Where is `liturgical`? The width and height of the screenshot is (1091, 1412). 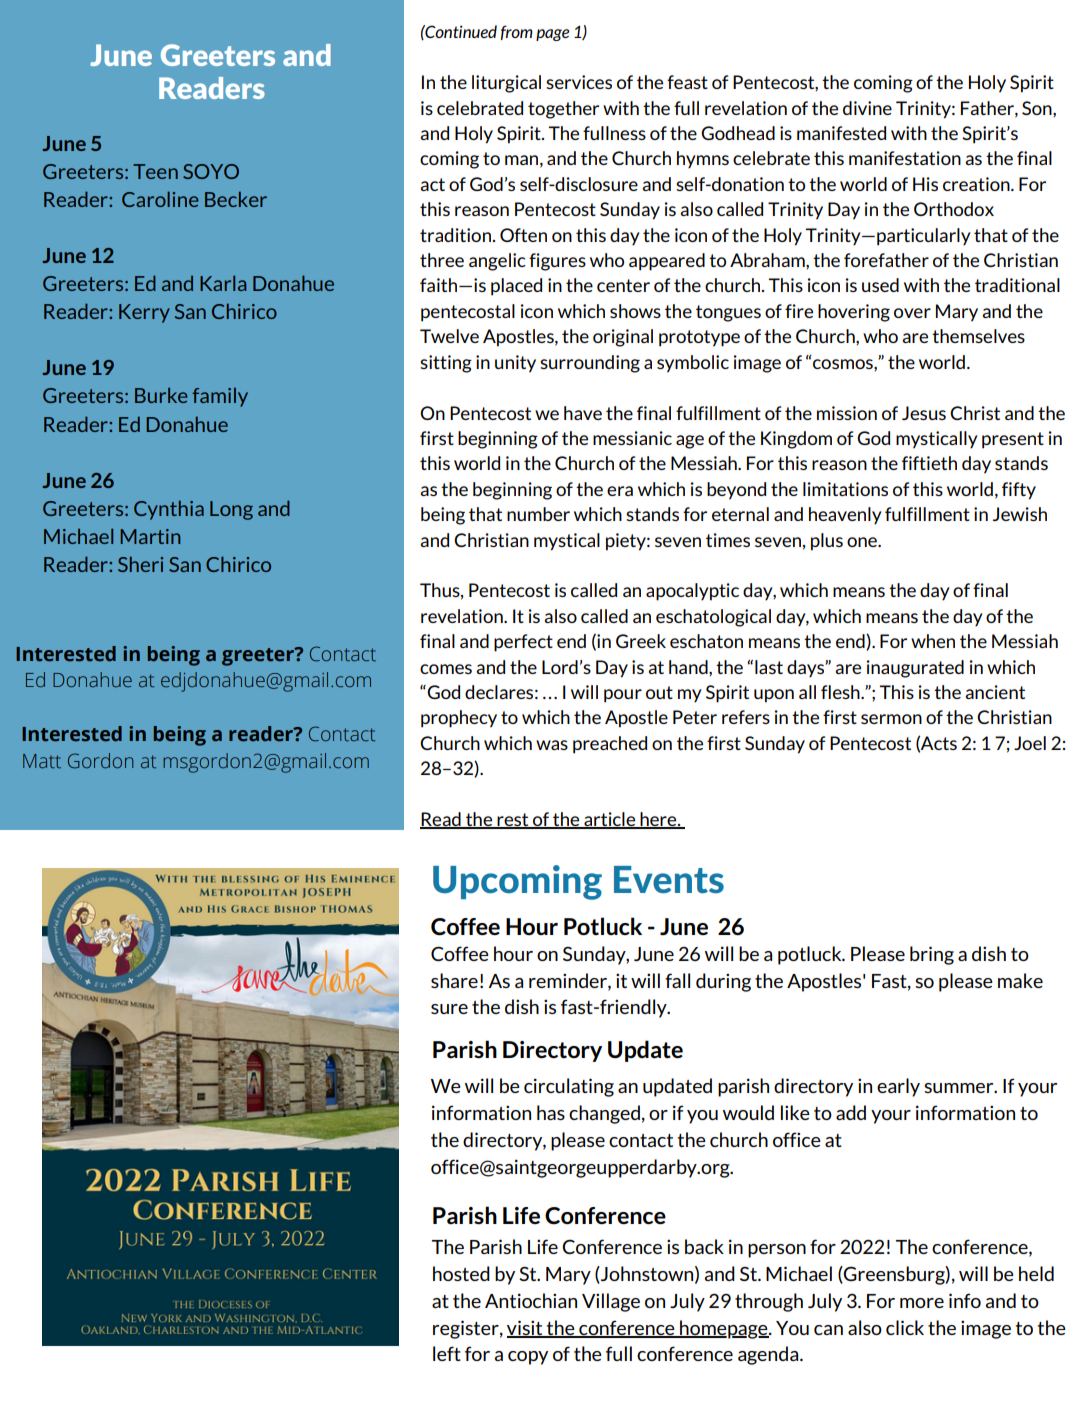
liturgical is located at coordinates (506, 84).
